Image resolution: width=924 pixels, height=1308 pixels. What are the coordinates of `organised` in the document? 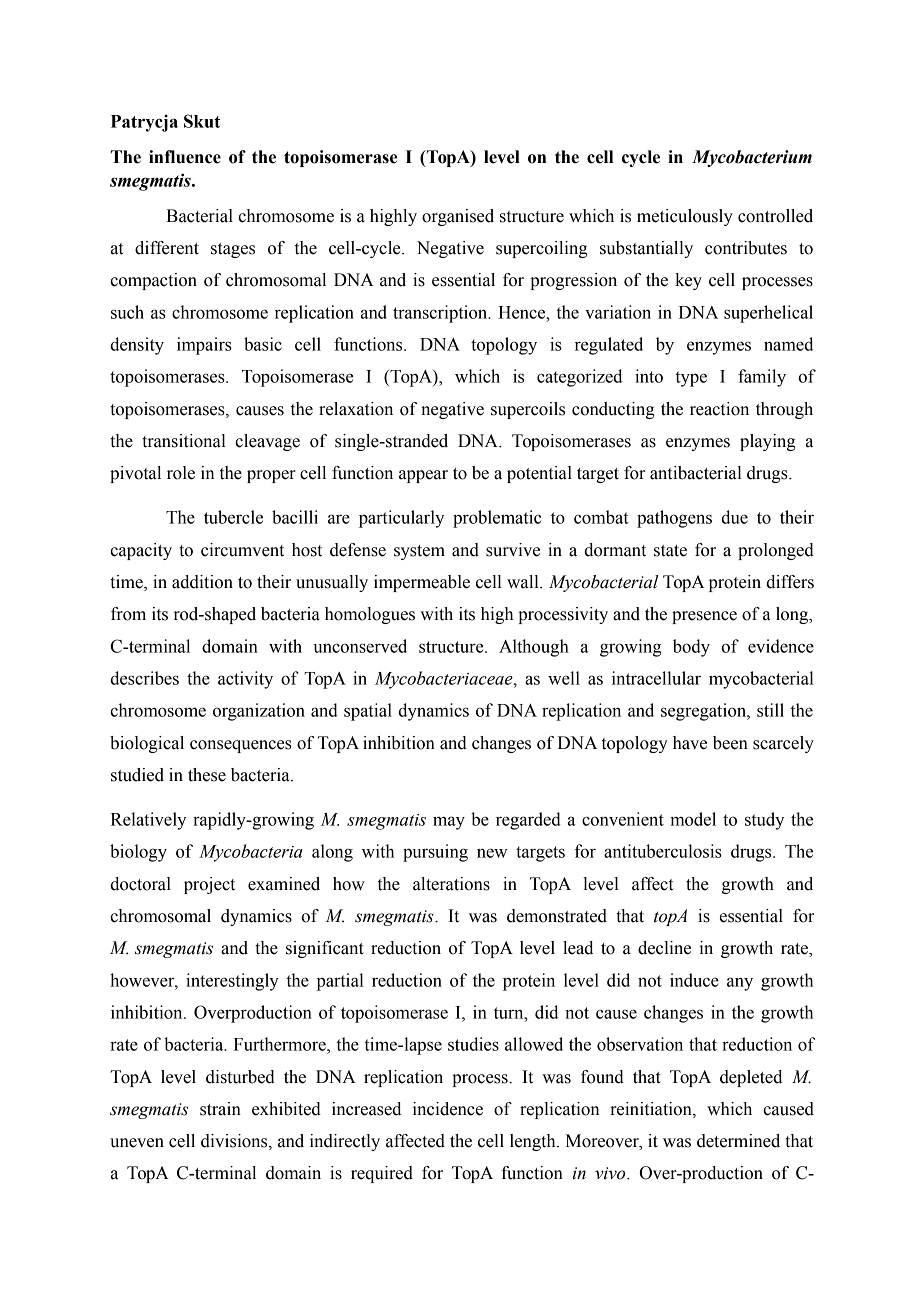 It's located at (458, 217).
